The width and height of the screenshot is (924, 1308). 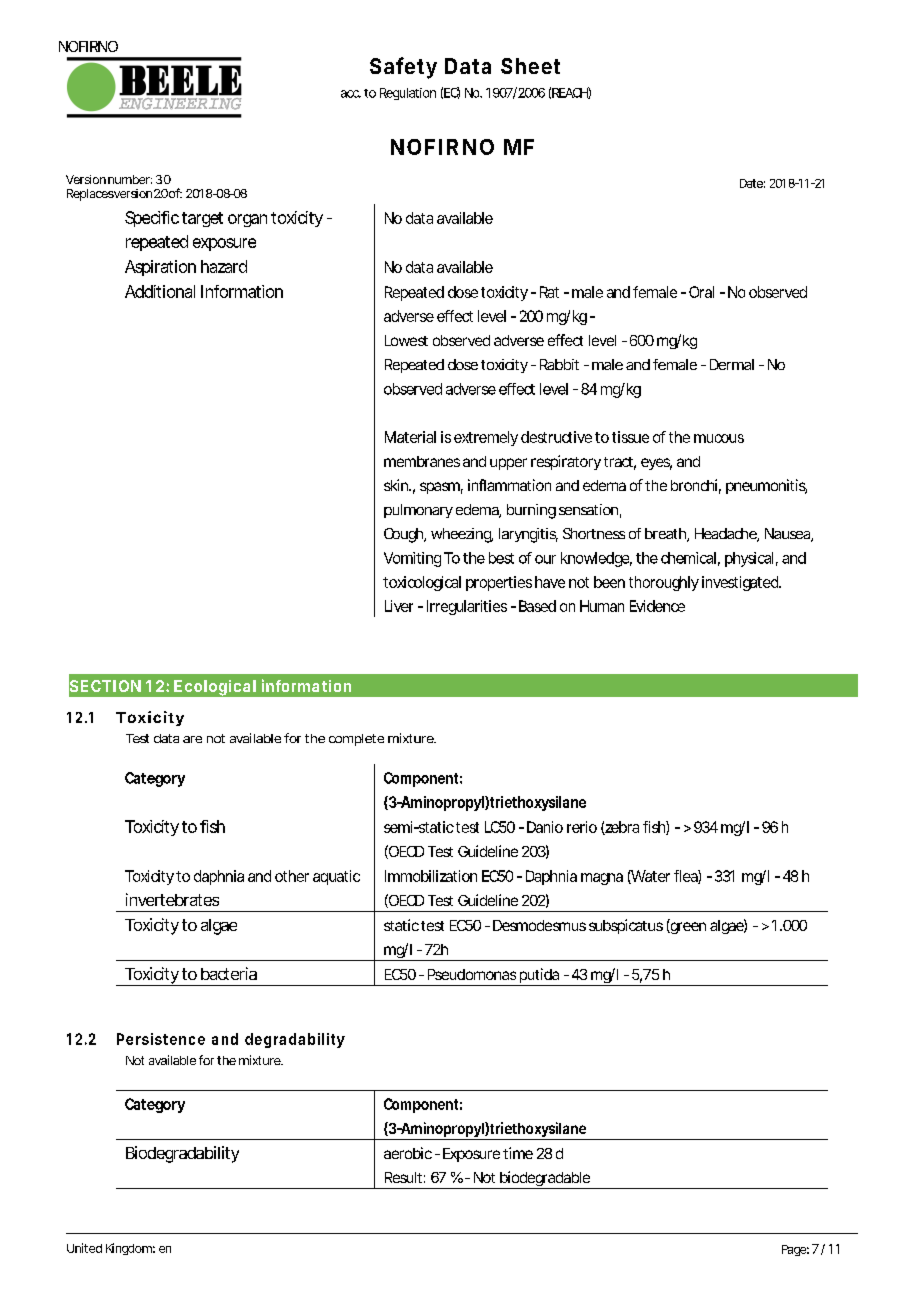 I want to click on flea, so click(x=686, y=877).
